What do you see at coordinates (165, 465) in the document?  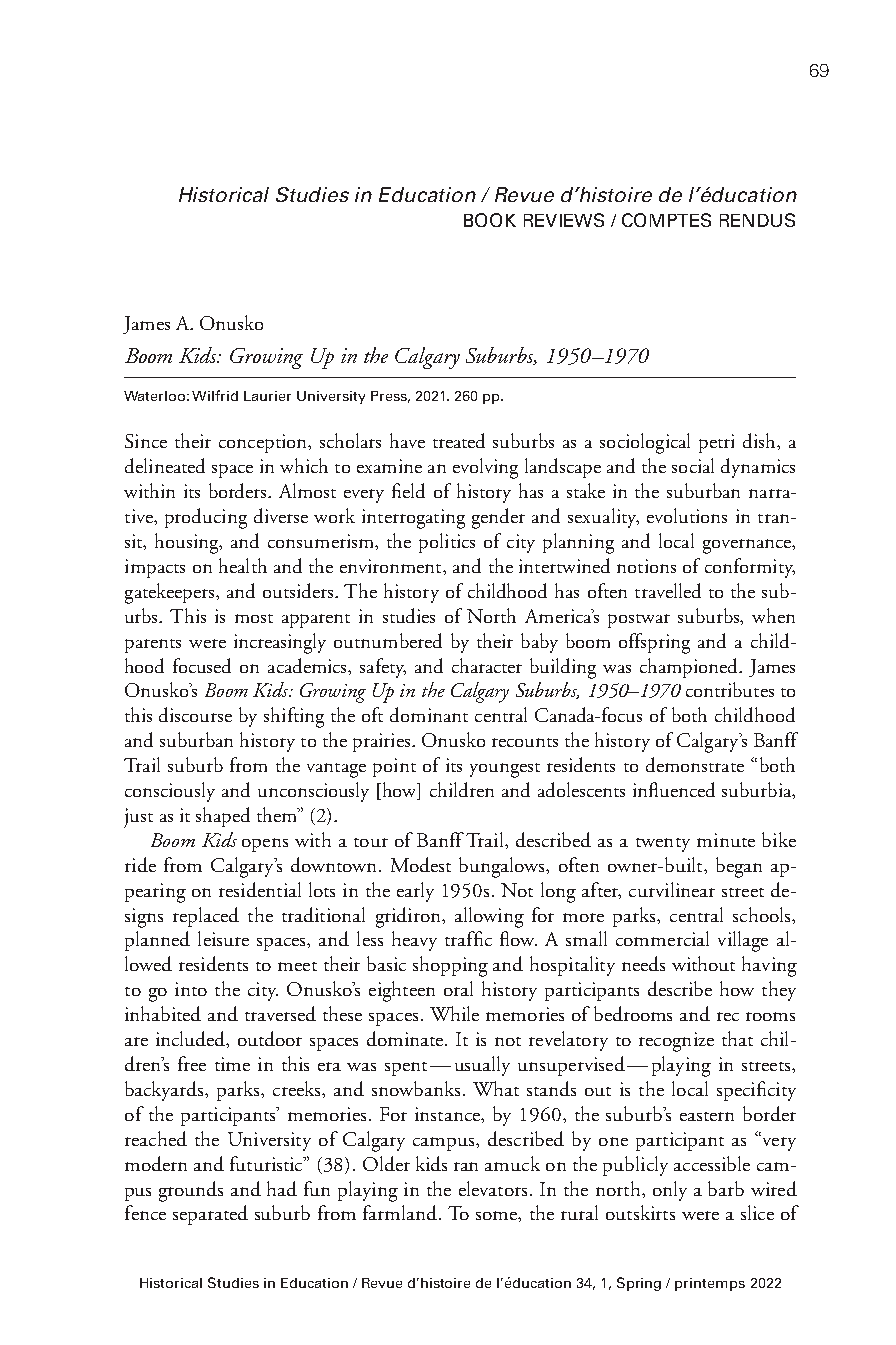 I see `delineated` at bounding box center [165, 465].
